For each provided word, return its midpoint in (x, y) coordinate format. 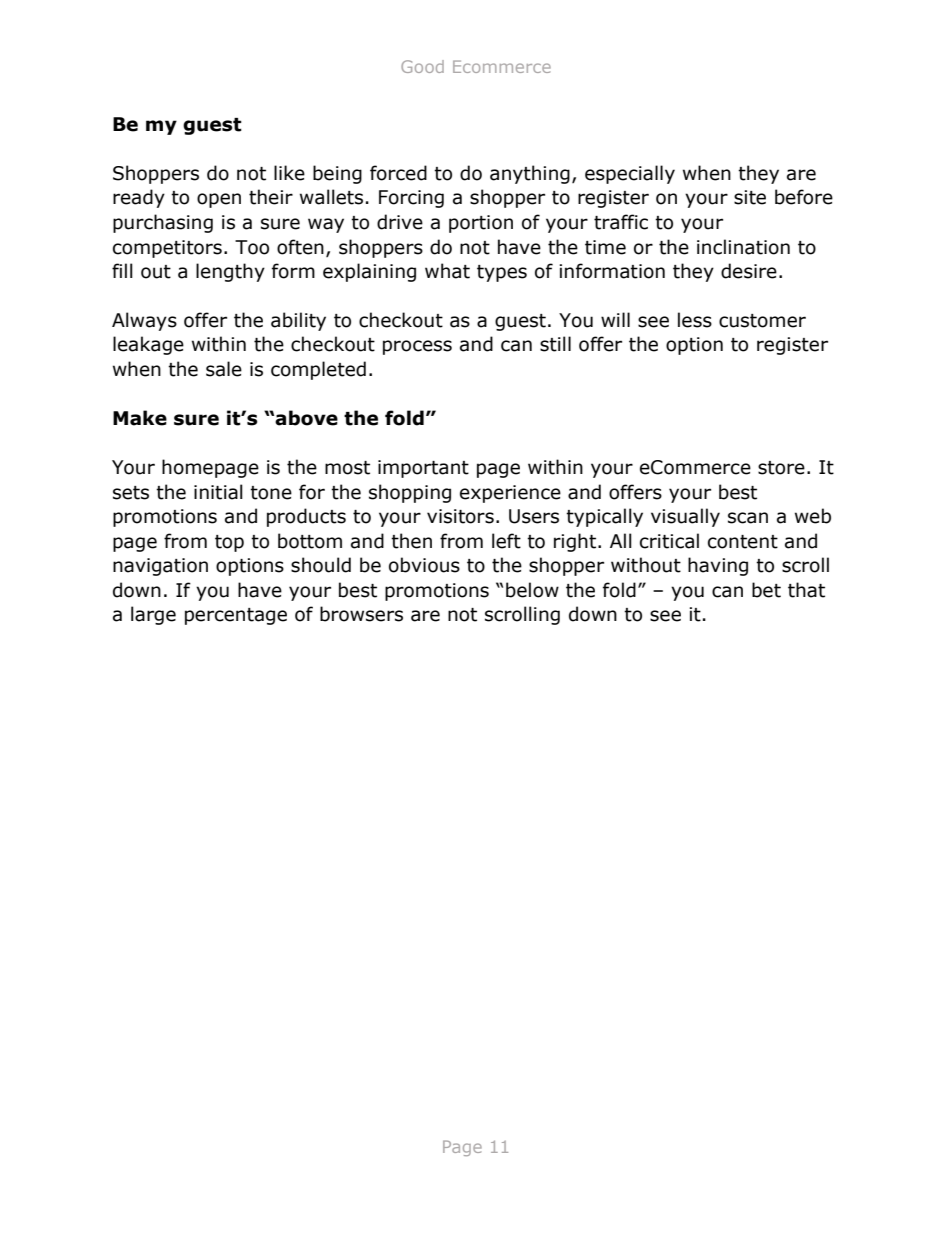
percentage (236, 616)
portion (481, 224)
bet (766, 590)
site (750, 197)
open (219, 200)
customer (762, 321)
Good (422, 66)
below (532, 590)
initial (218, 492)
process (417, 347)
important (423, 469)
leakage (148, 345)
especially (630, 174)
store (781, 468)
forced (398, 173)
